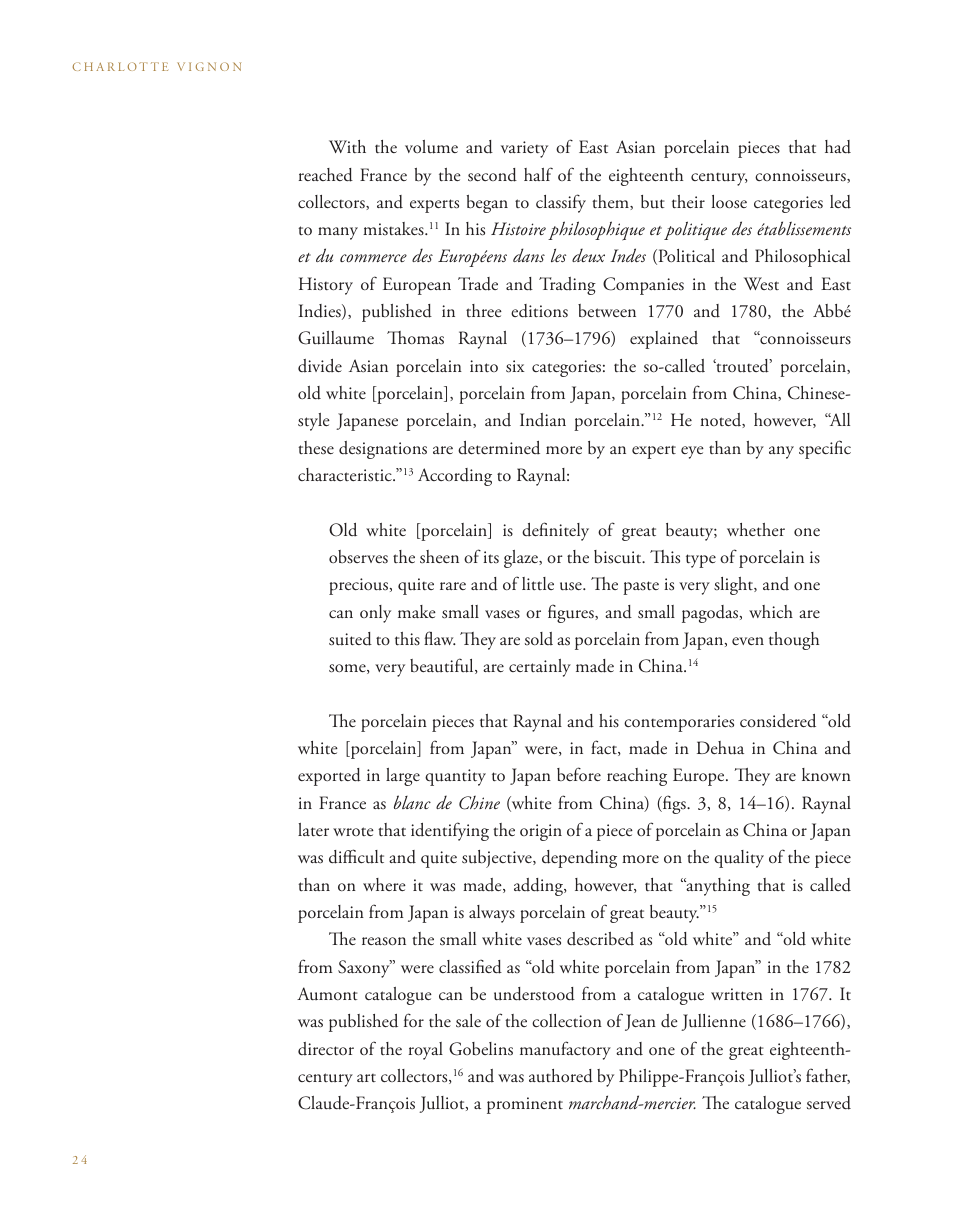 The image size is (980, 1213). I want to click on had, so click(838, 147).
